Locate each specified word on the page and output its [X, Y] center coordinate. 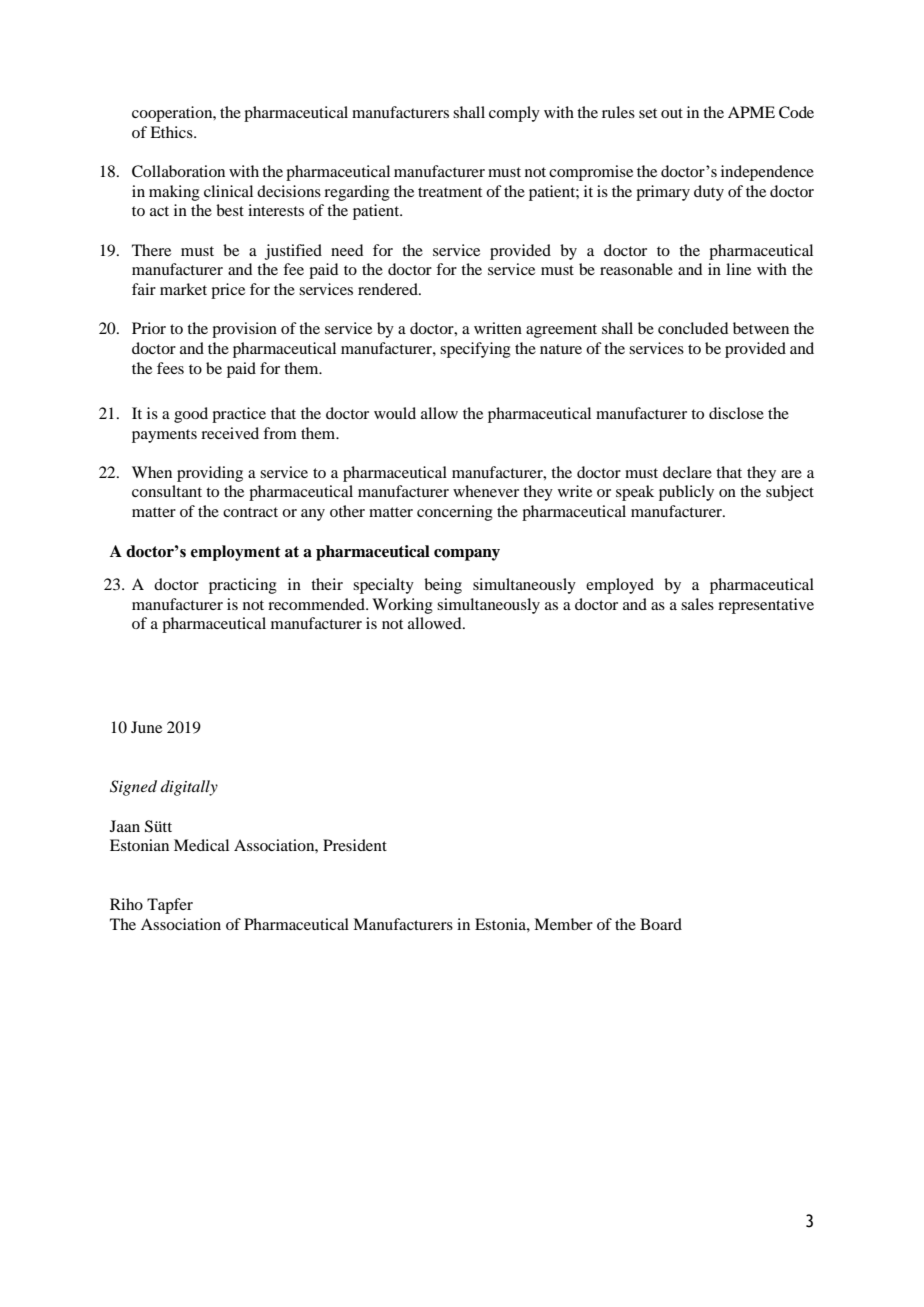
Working [402, 606]
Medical [201, 845]
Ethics [172, 132]
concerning [455, 513]
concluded [693, 328]
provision [244, 330]
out [672, 113]
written [498, 328]
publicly [686, 493]
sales [697, 604]
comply [514, 114]
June [146, 727]
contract [250, 512]
